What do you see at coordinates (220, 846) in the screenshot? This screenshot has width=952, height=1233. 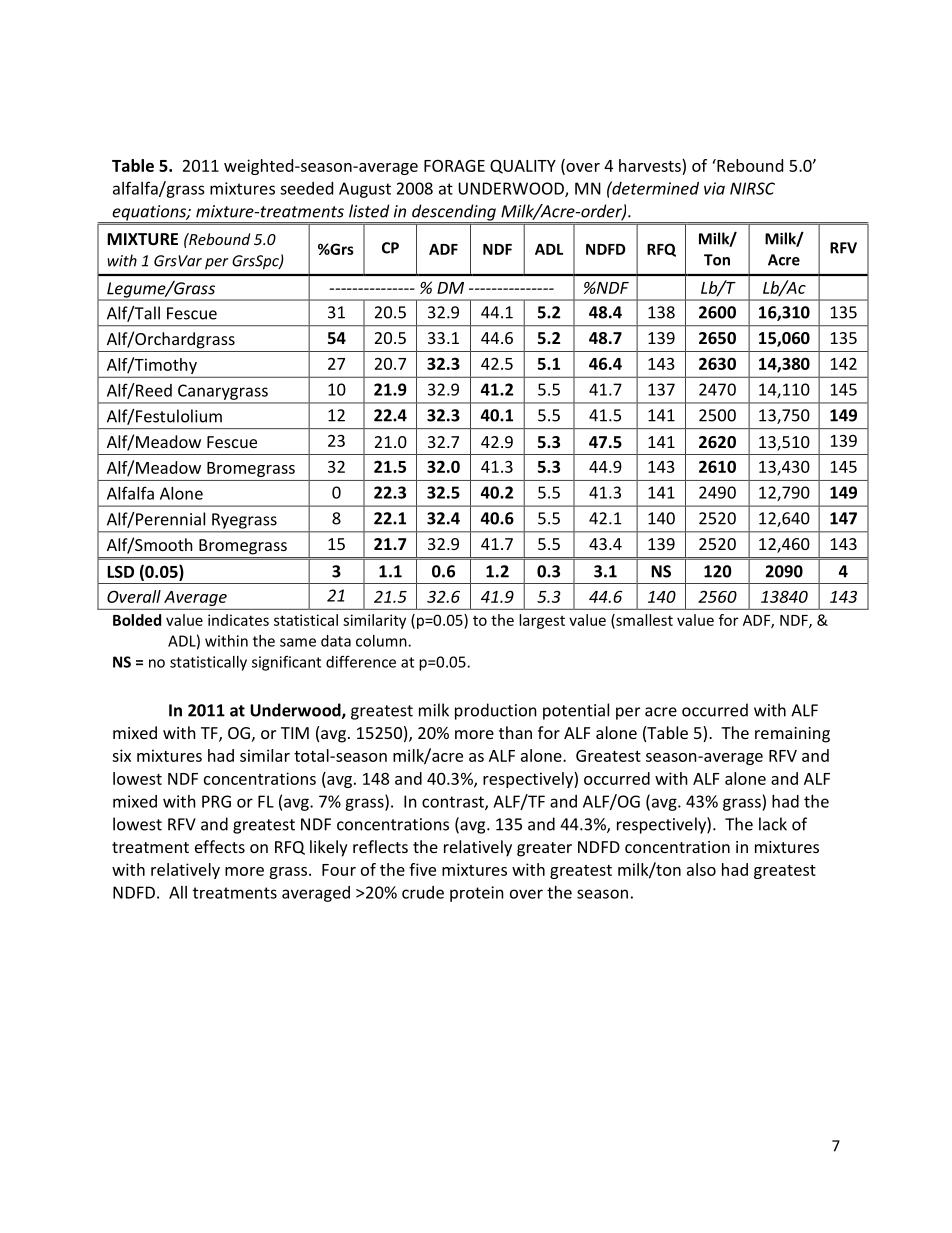 I see `effects` at bounding box center [220, 846].
